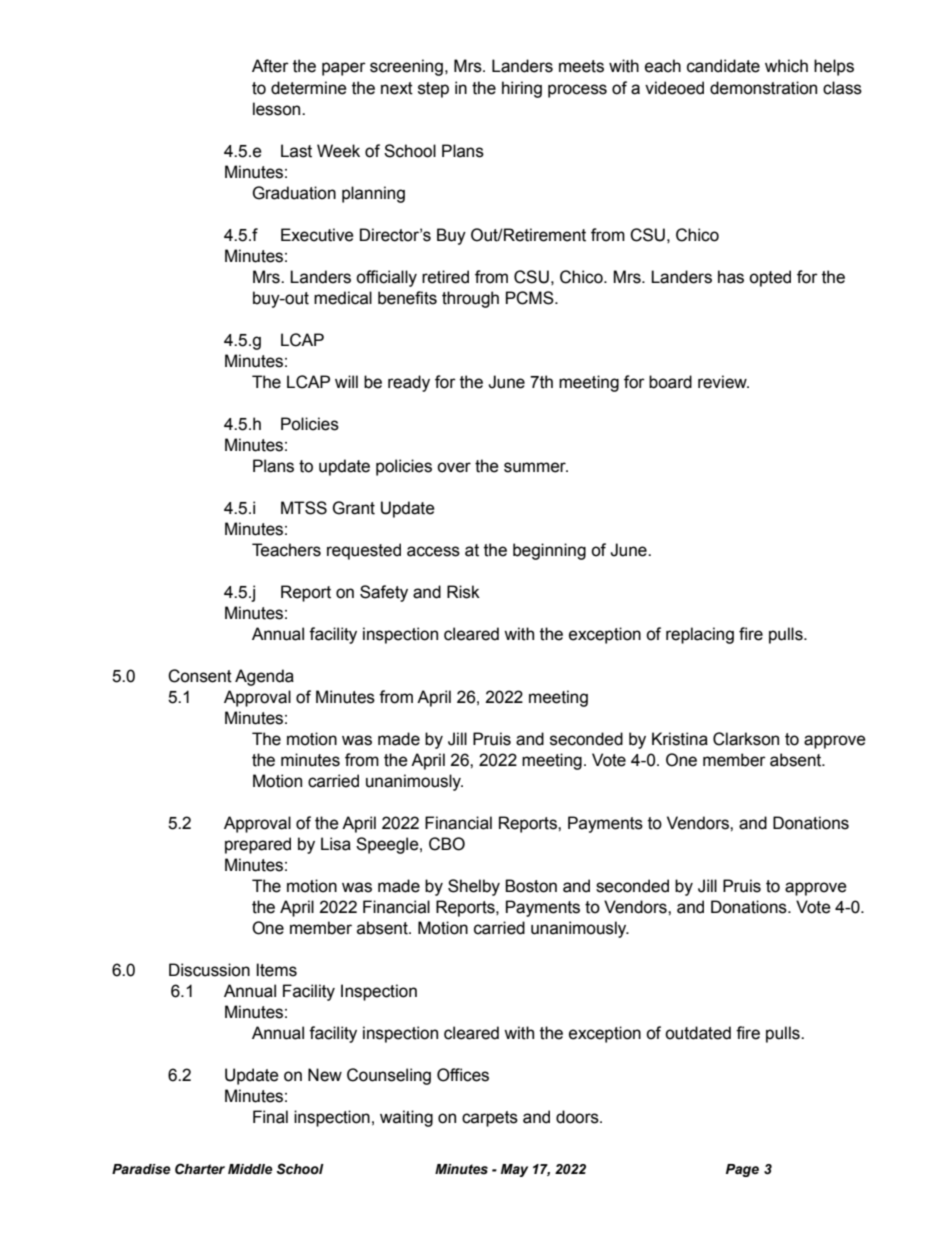 The width and height of the document is (952, 1233). Describe the element at coordinates (200, 676) in the document. I see `Consent` at that location.
